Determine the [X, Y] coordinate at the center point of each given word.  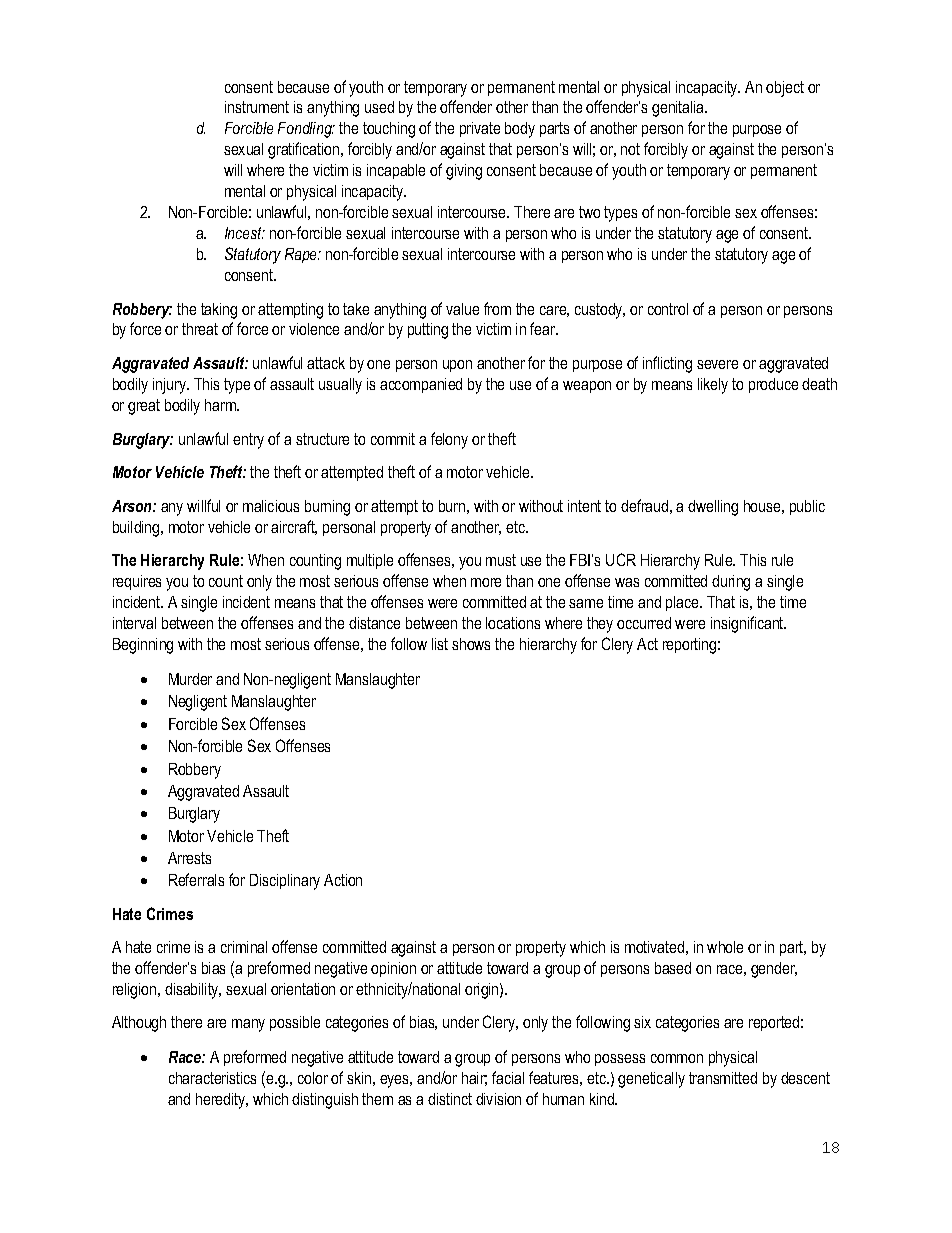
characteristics [212, 1078]
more [486, 582]
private [480, 129]
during [731, 583]
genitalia [679, 109]
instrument [257, 107]
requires [137, 582]
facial [508, 1077]
